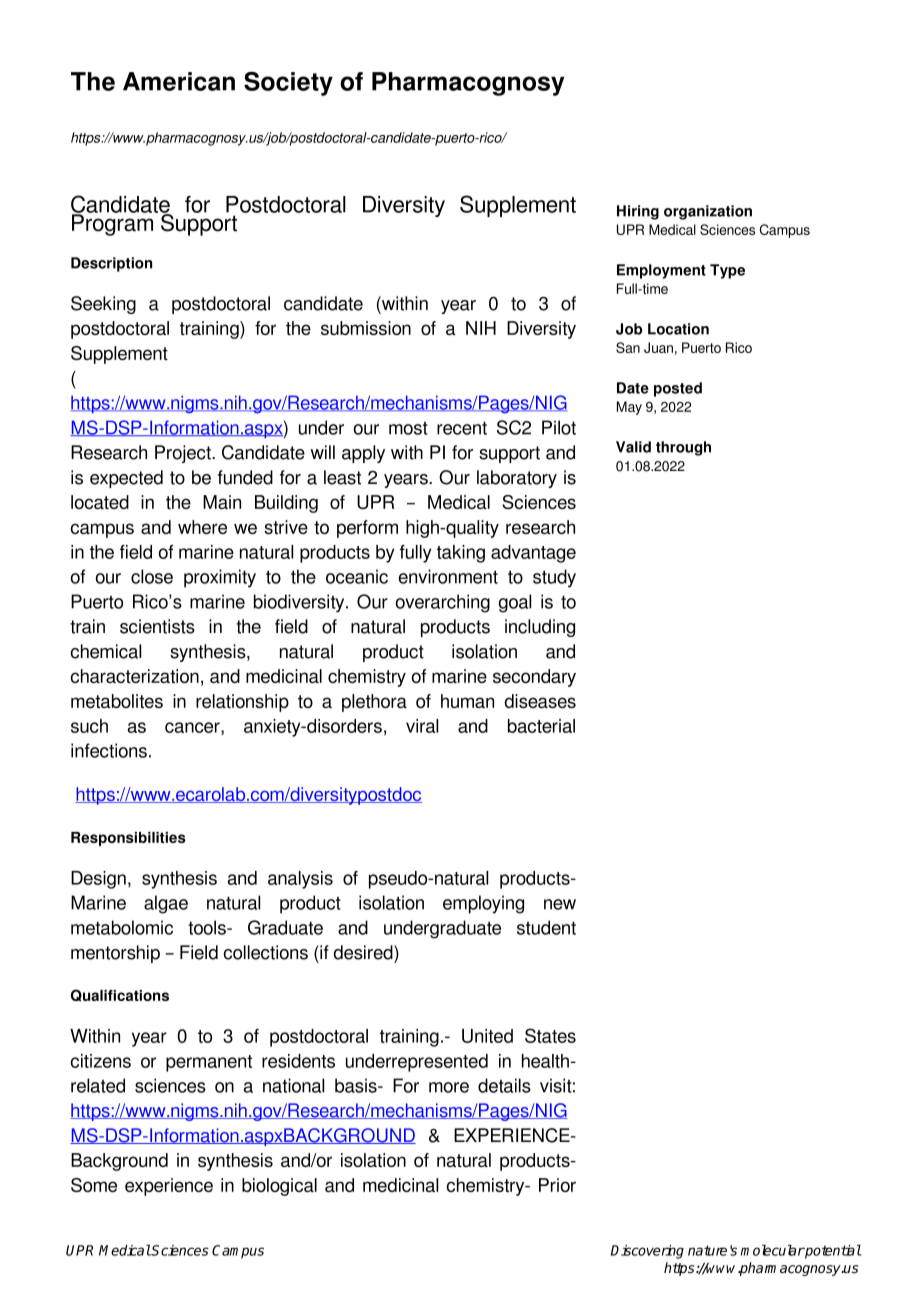  Describe the element at coordinates (773, 1250) in the screenshot. I see `molecular` at that location.
